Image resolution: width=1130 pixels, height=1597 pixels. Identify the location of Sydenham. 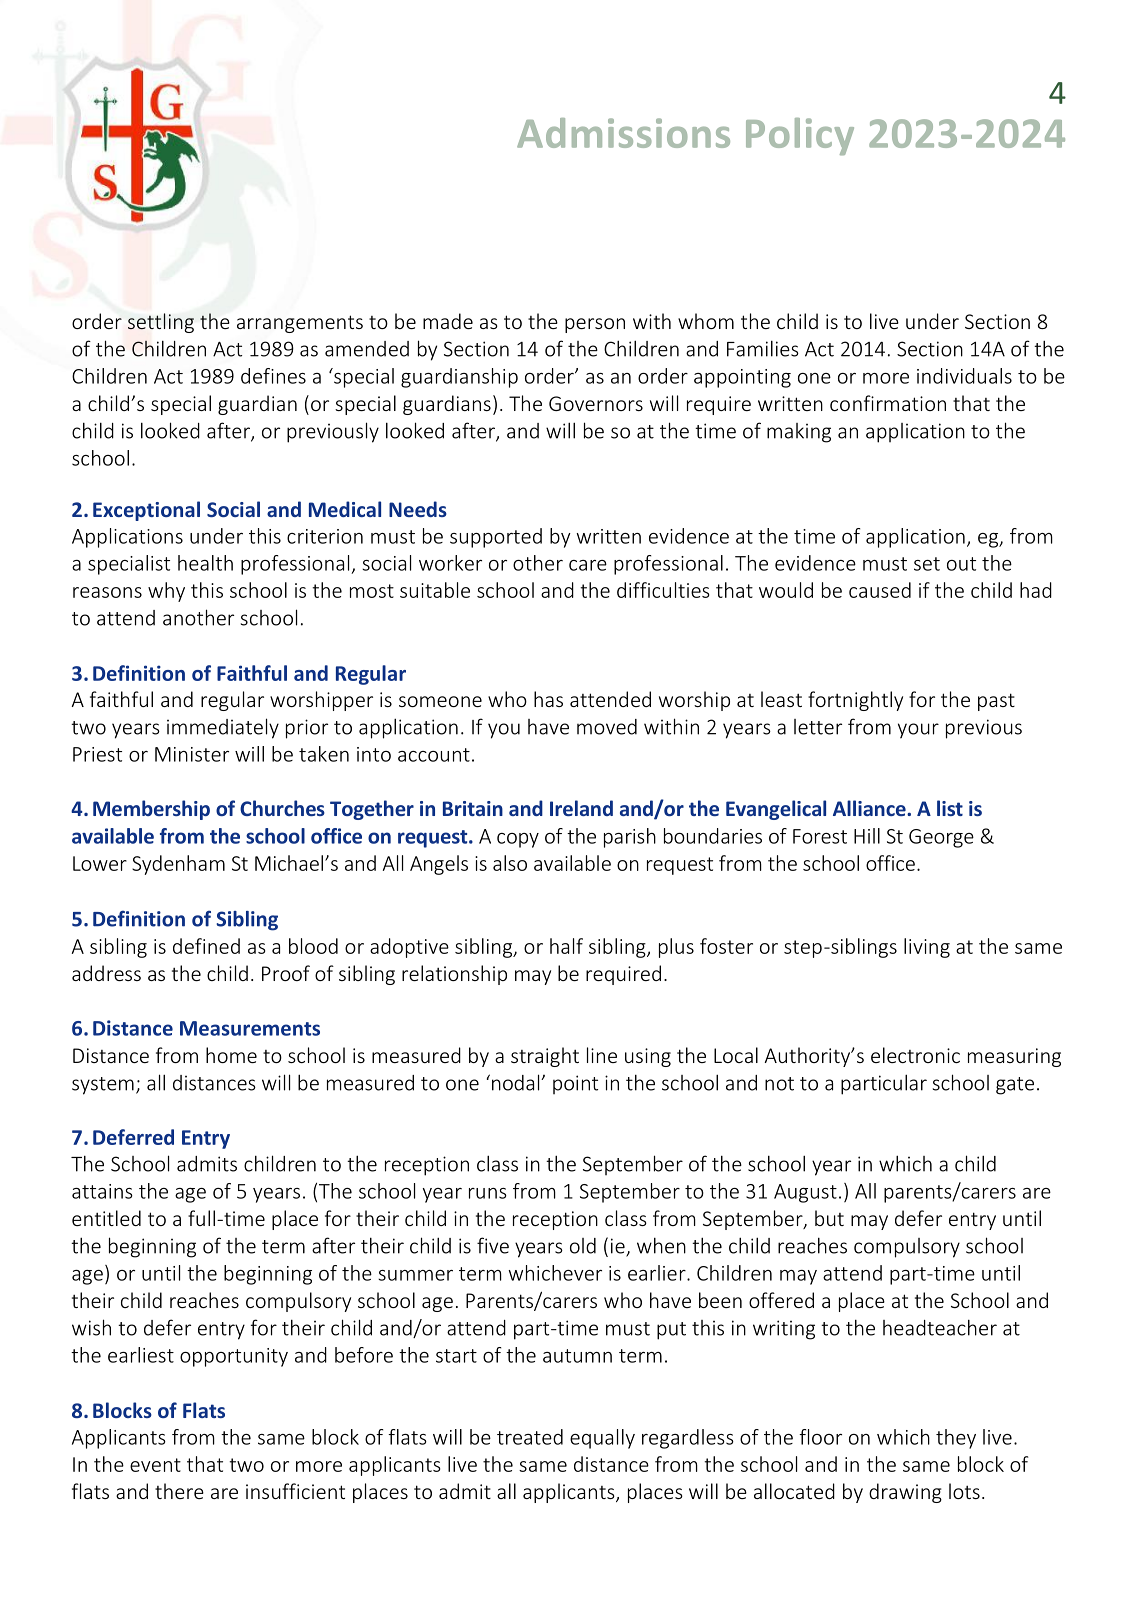
(178, 865).
